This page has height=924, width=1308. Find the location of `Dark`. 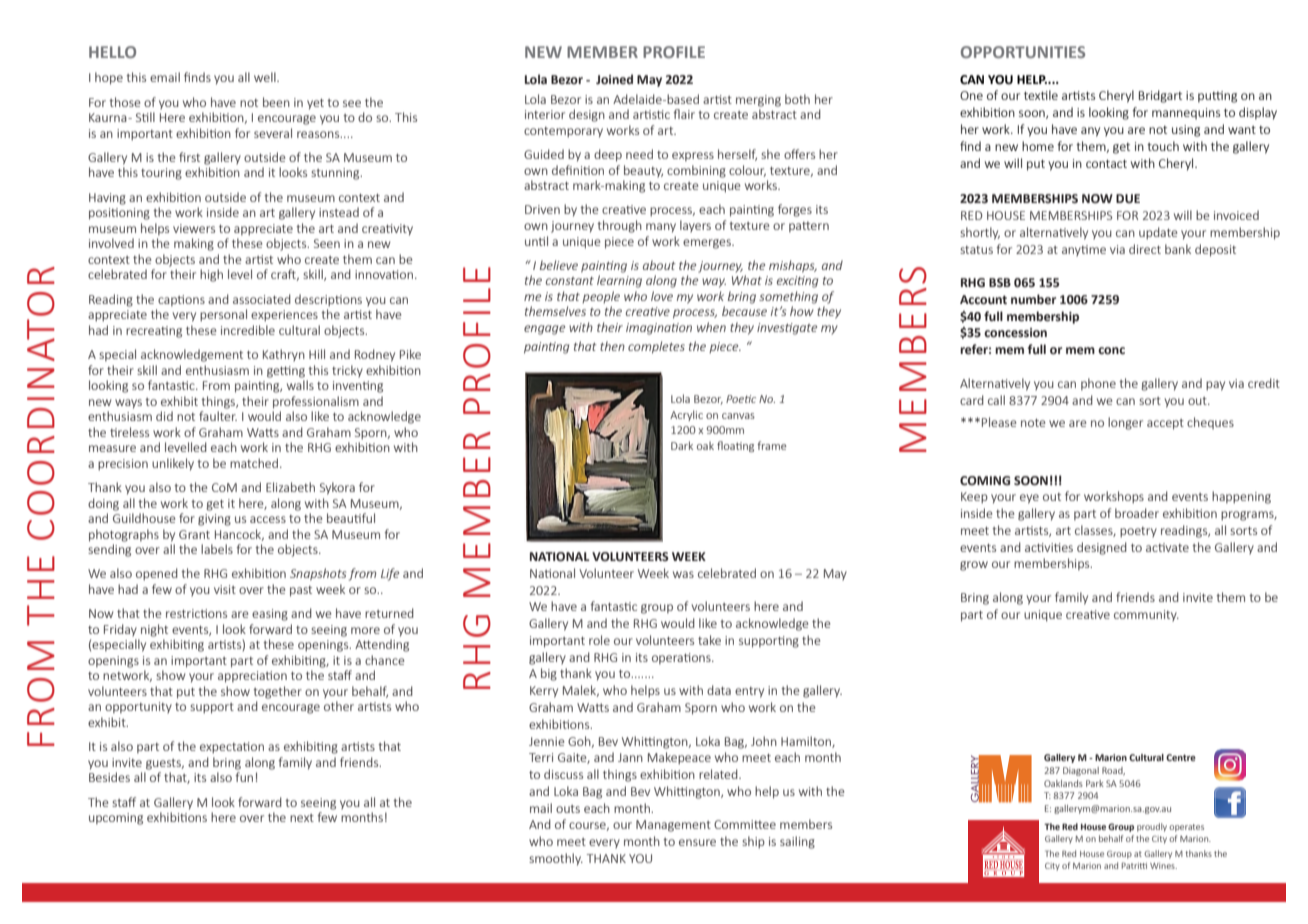

Dark is located at coordinates (682, 445).
